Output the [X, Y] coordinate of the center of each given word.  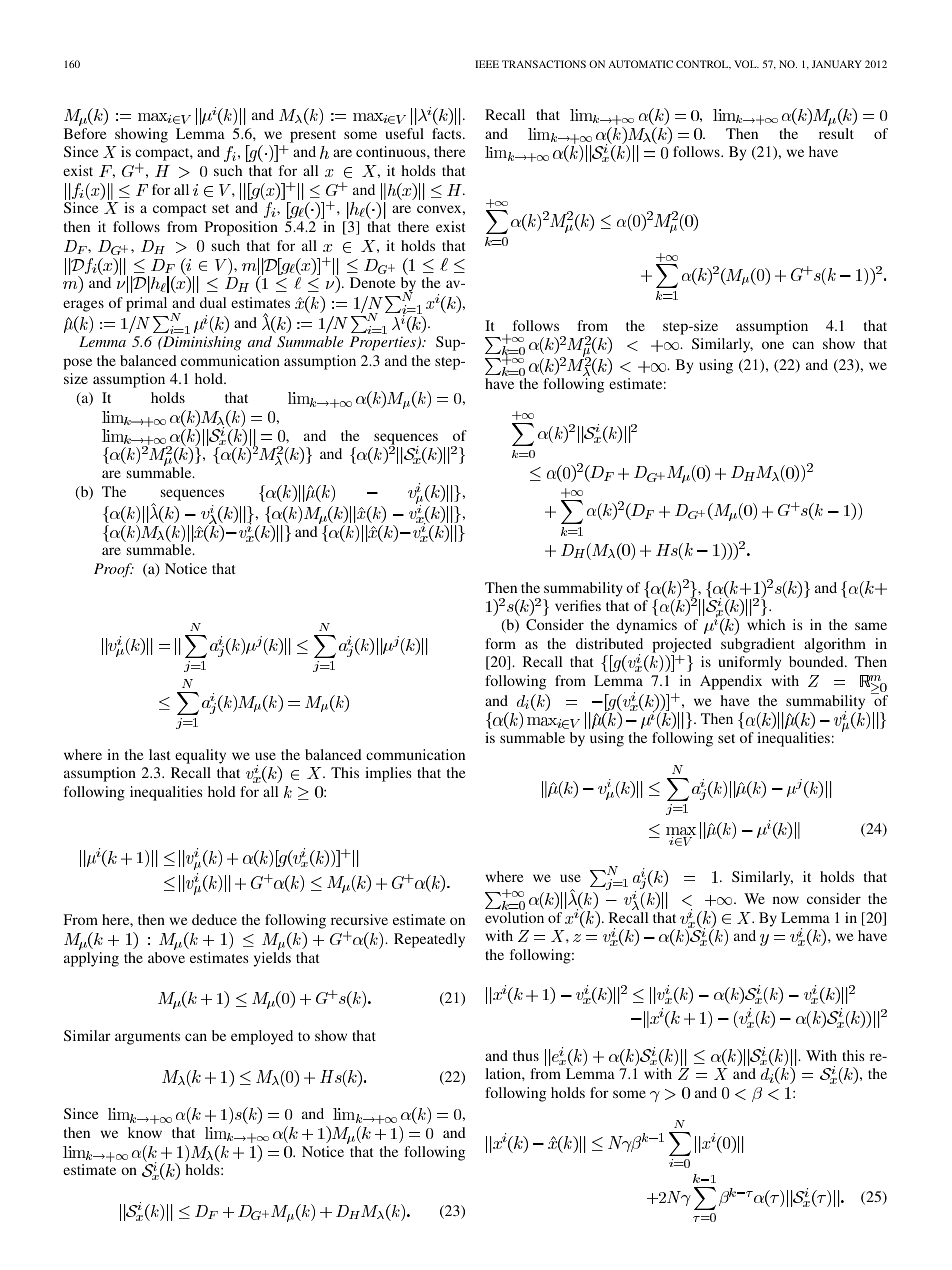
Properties [384, 343]
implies [388, 774]
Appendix [731, 682]
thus [526, 1055]
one [773, 345]
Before [85, 133]
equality [200, 756]
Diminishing [201, 343]
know [145, 1132]
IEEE [487, 64]
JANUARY [837, 64]
